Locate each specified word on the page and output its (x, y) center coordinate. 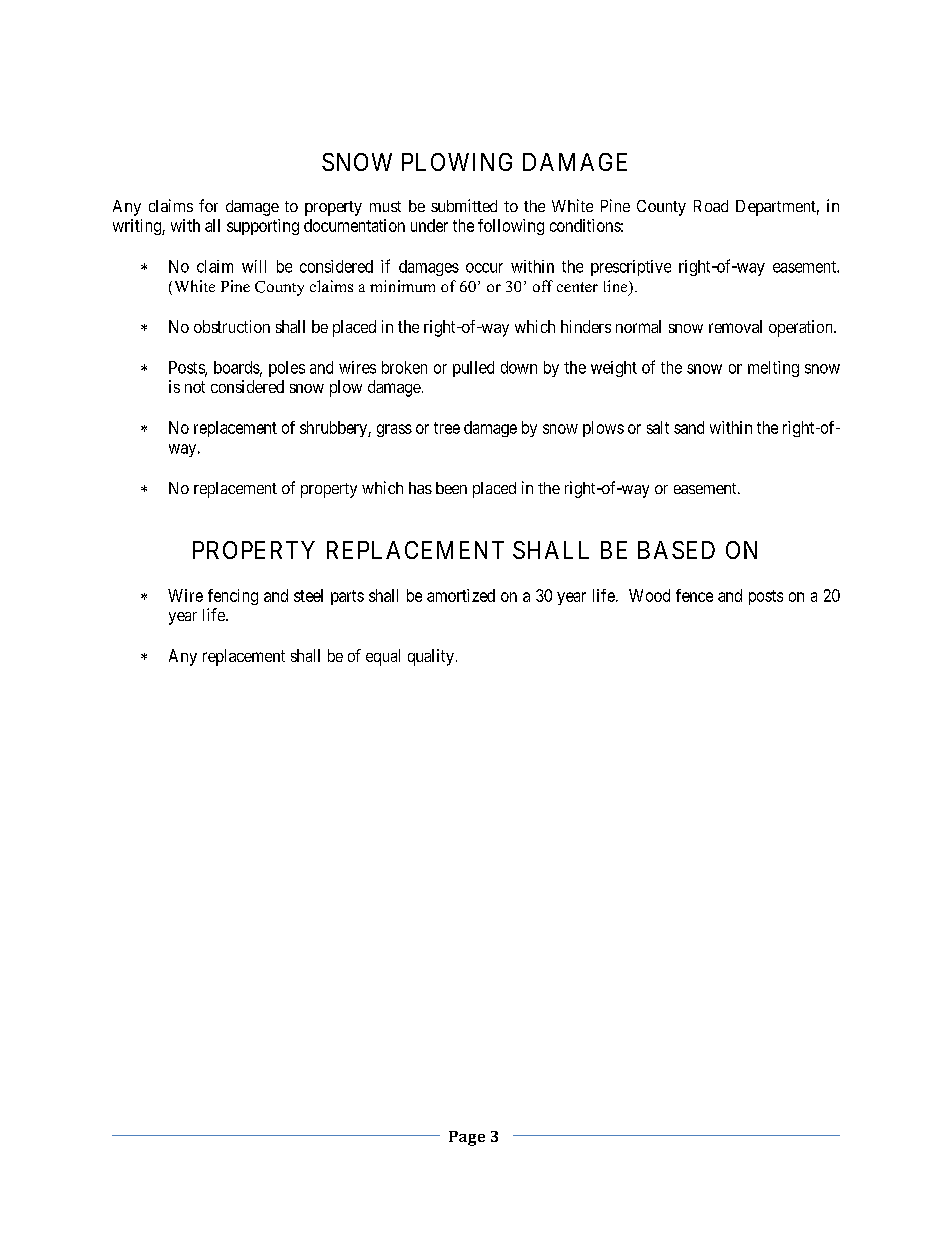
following (511, 227)
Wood (649, 595)
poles (287, 369)
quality (431, 657)
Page (467, 1138)
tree (447, 428)
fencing (233, 597)
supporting (263, 227)
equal (383, 657)
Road (711, 206)
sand (689, 427)
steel (308, 595)
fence (694, 595)
